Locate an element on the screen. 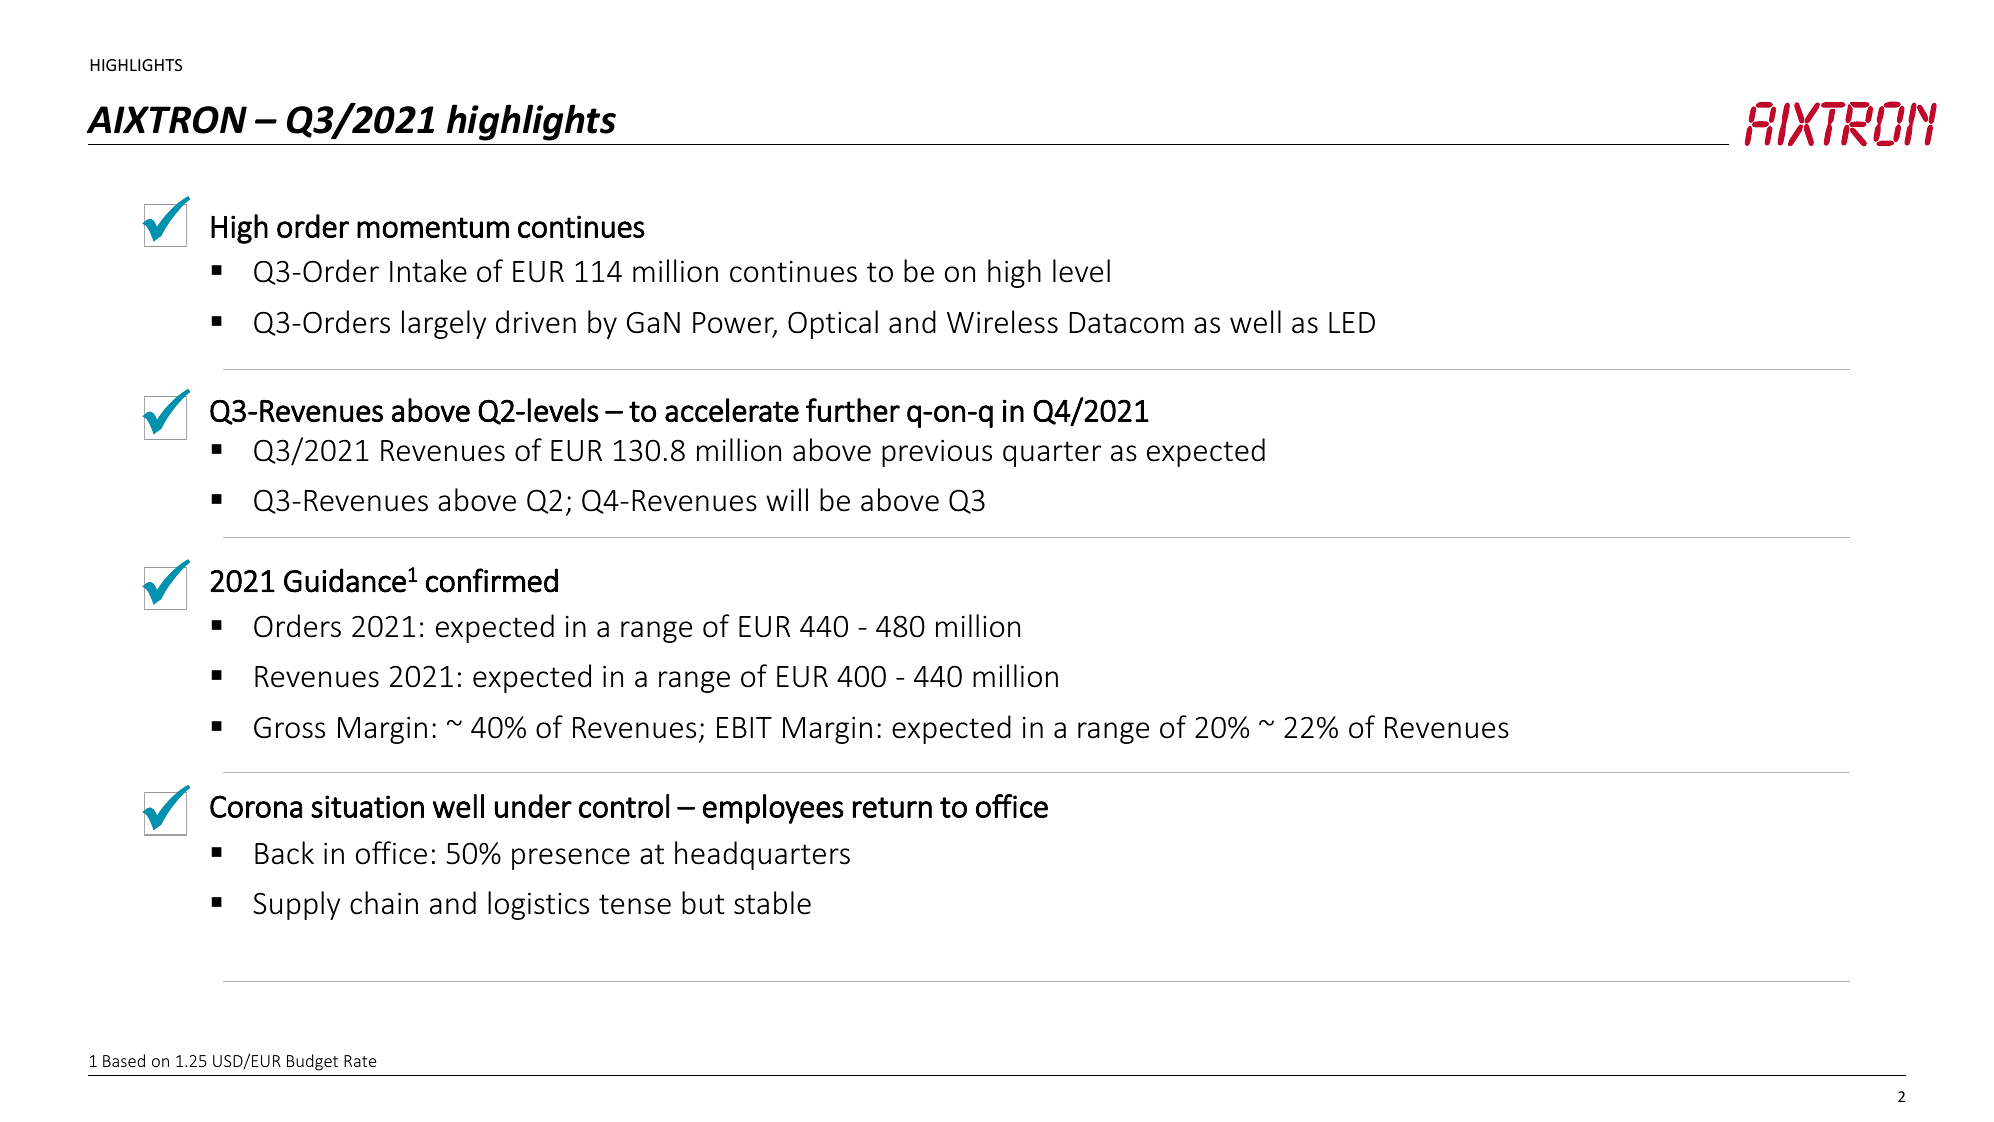 The height and width of the screenshot is (1122, 1994). return is located at coordinates (892, 807).
